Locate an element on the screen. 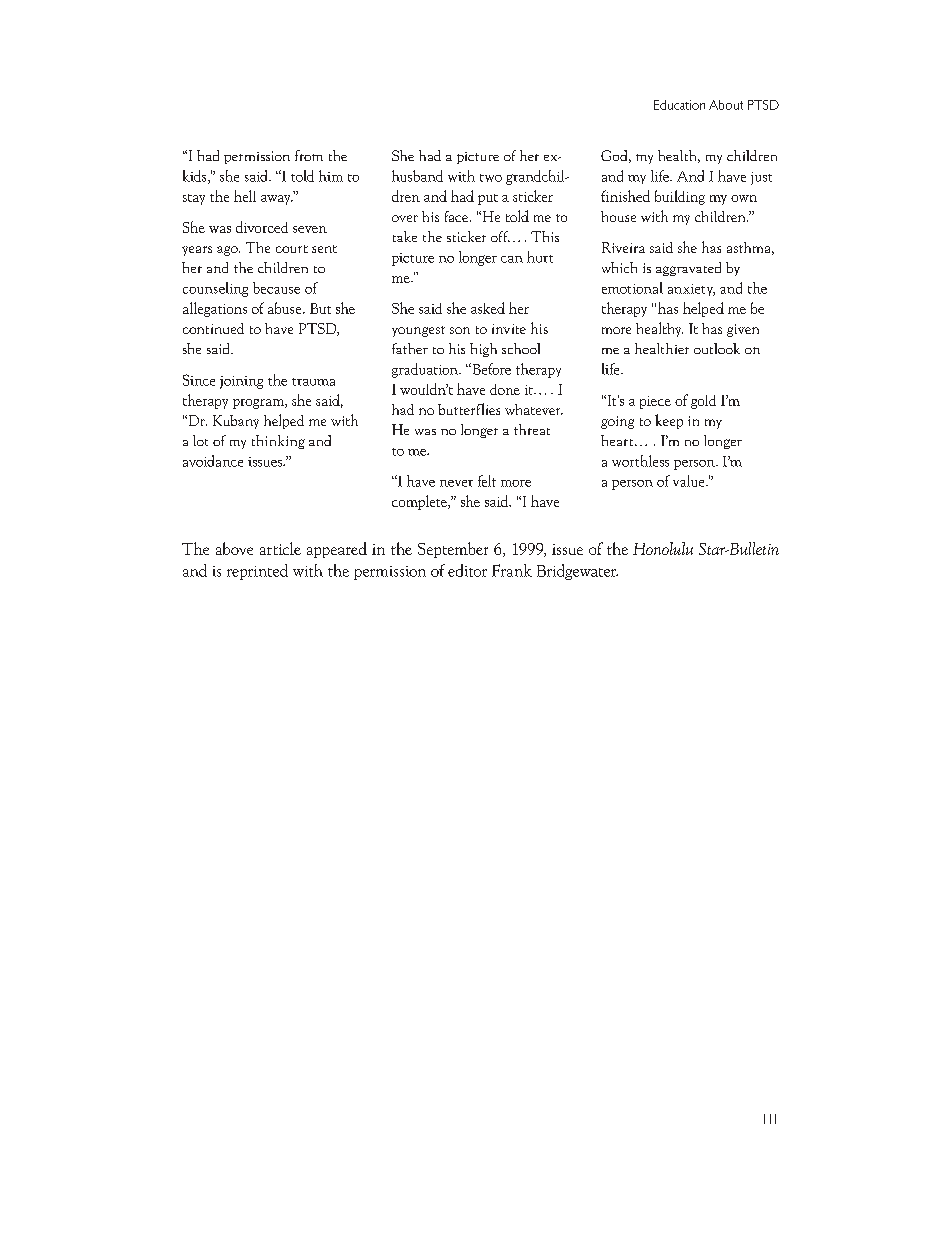  Education is located at coordinates (679, 105).
